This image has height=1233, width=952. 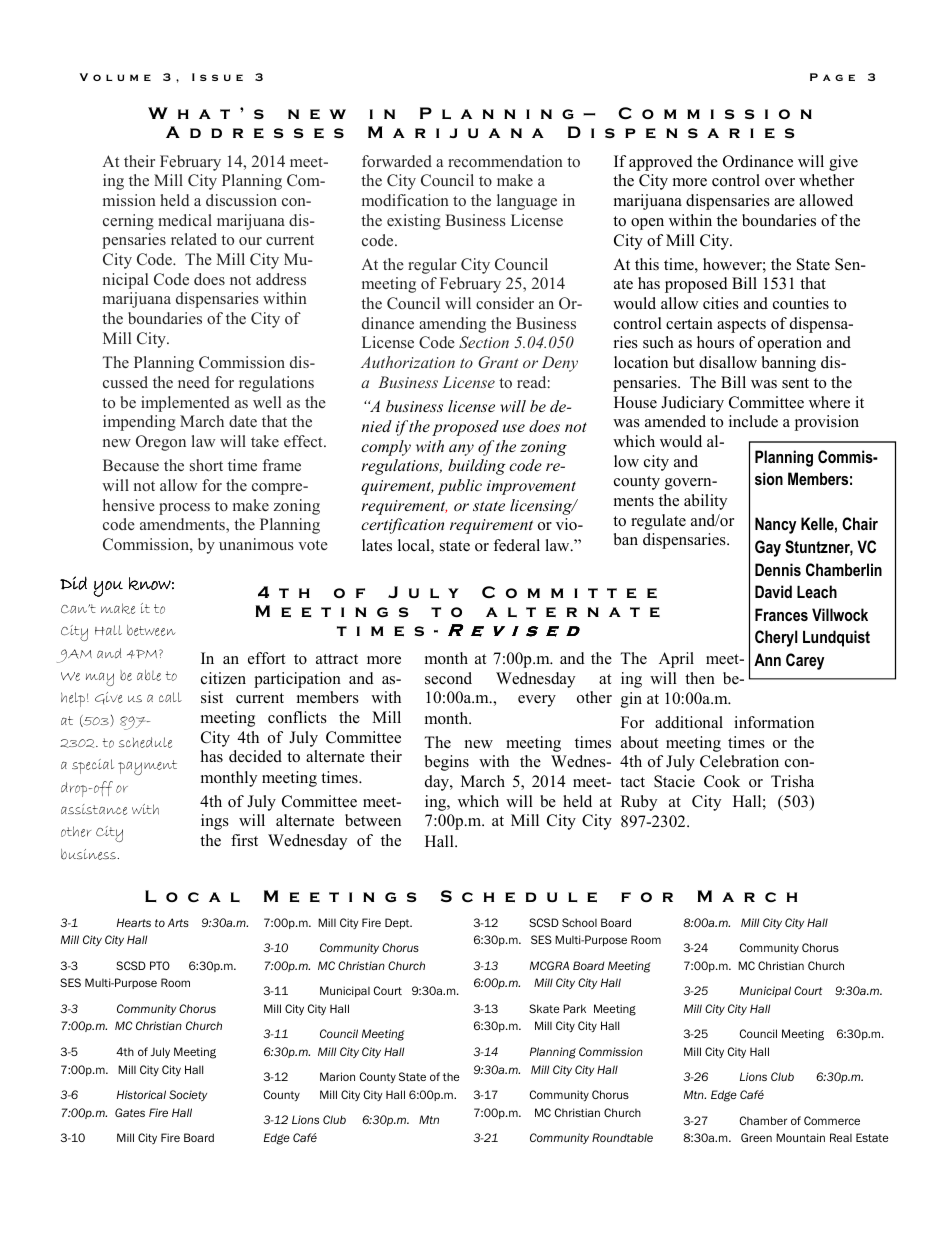 I want to click on address, so click(x=281, y=279).
